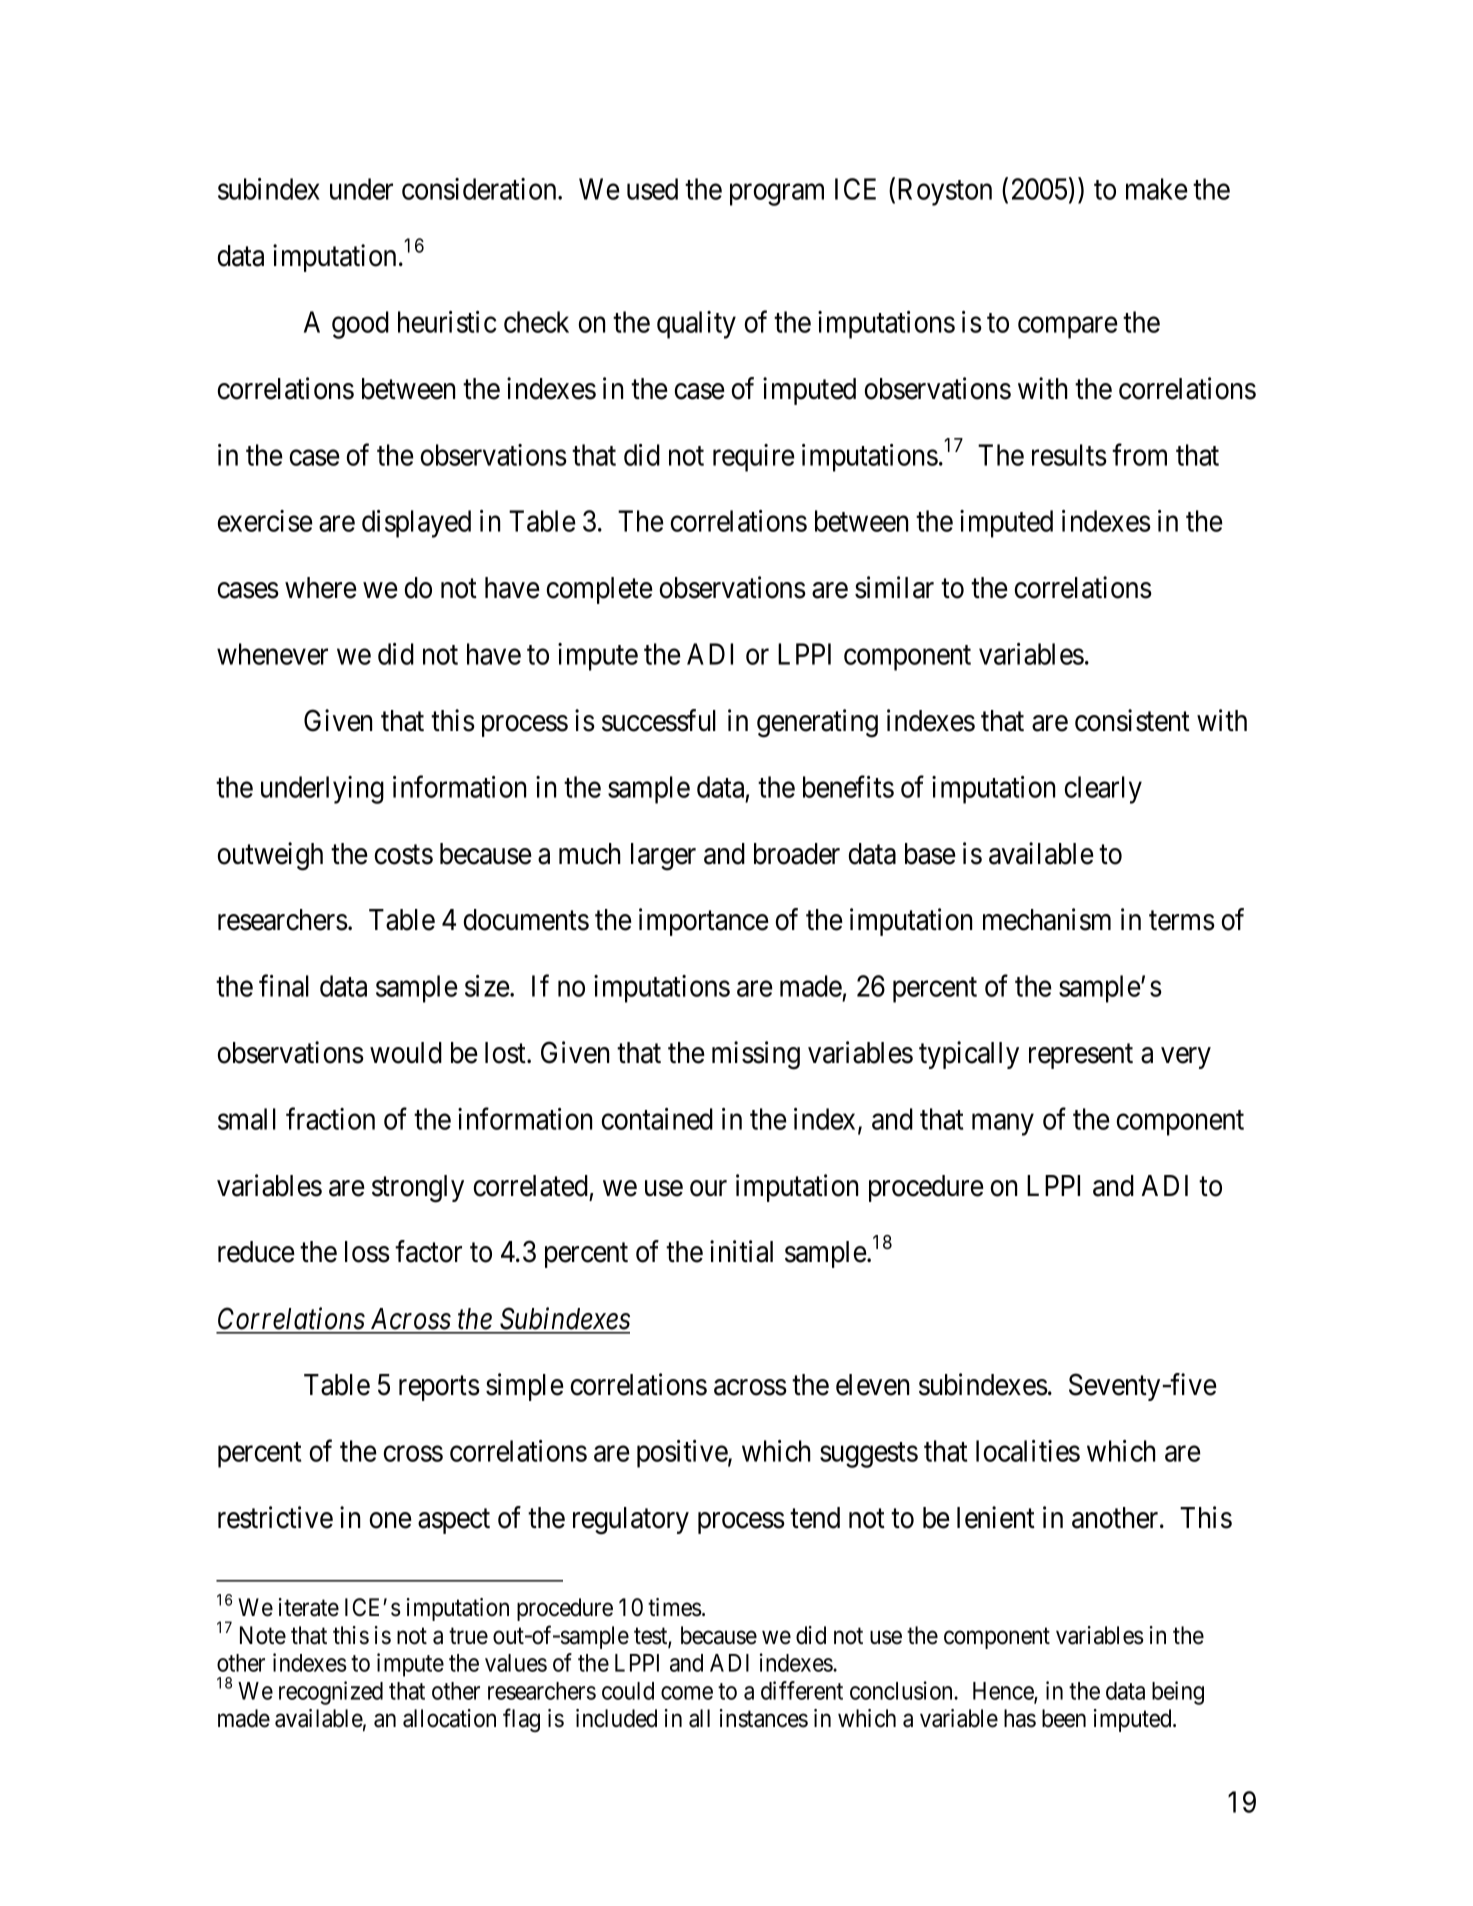 The height and width of the screenshot is (1906, 1473). What do you see at coordinates (331, 1693) in the screenshot?
I see `recognized` at bounding box center [331, 1693].
